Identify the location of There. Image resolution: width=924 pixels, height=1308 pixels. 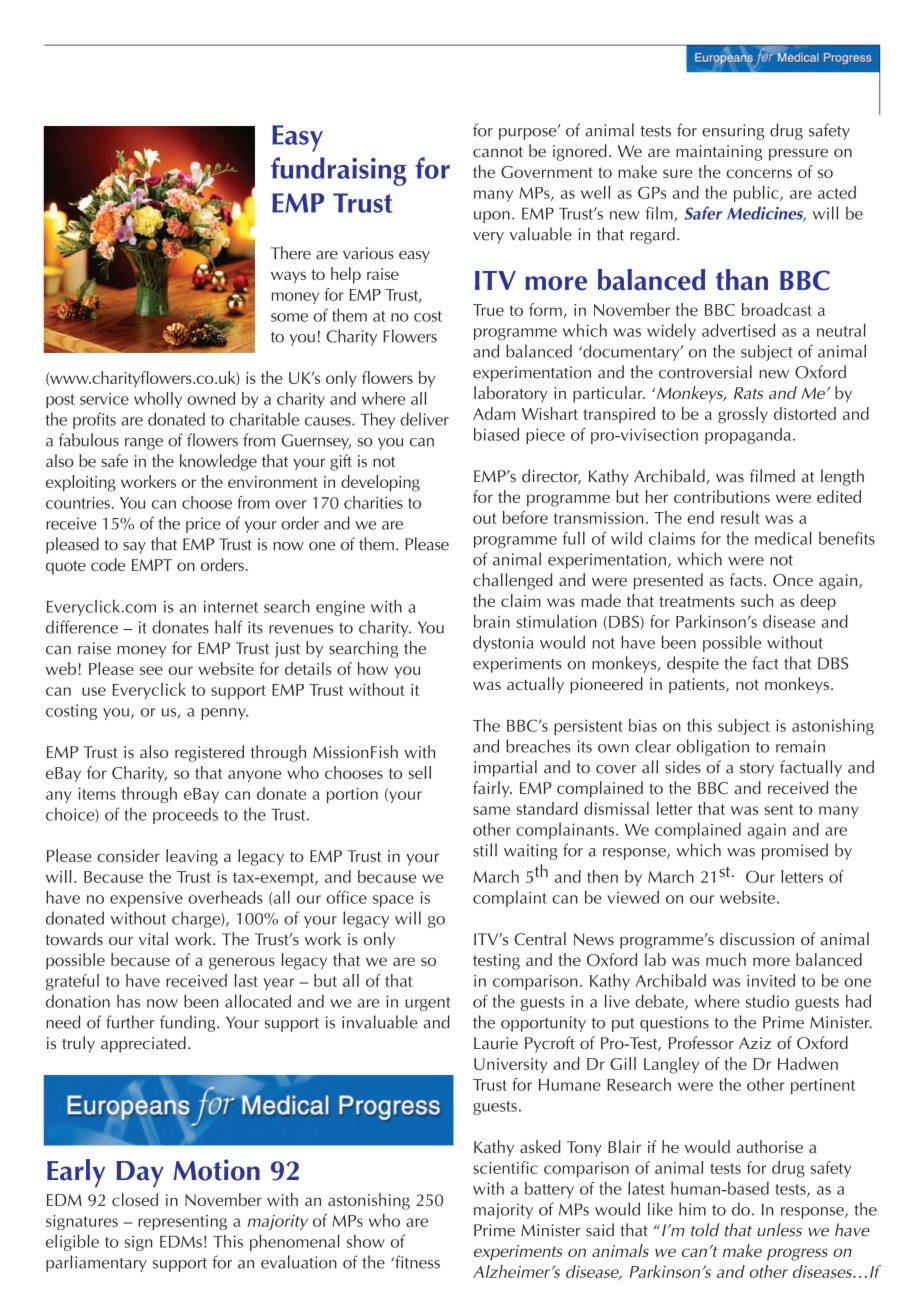
(291, 253).
